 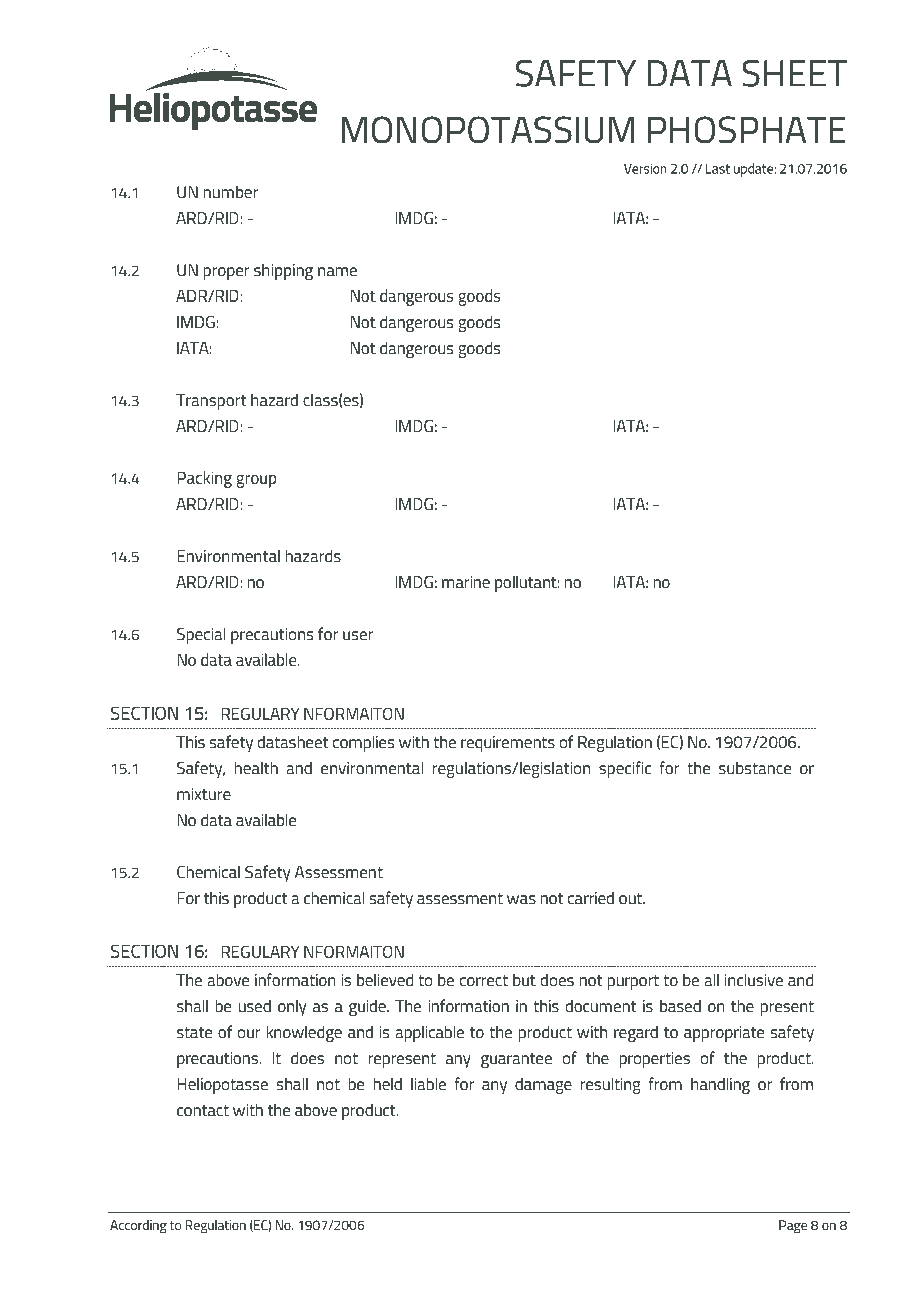 What do you see at coordinates (508, 744) in the screenshot?
I see `requirements` at bounding box center [508, 744].
